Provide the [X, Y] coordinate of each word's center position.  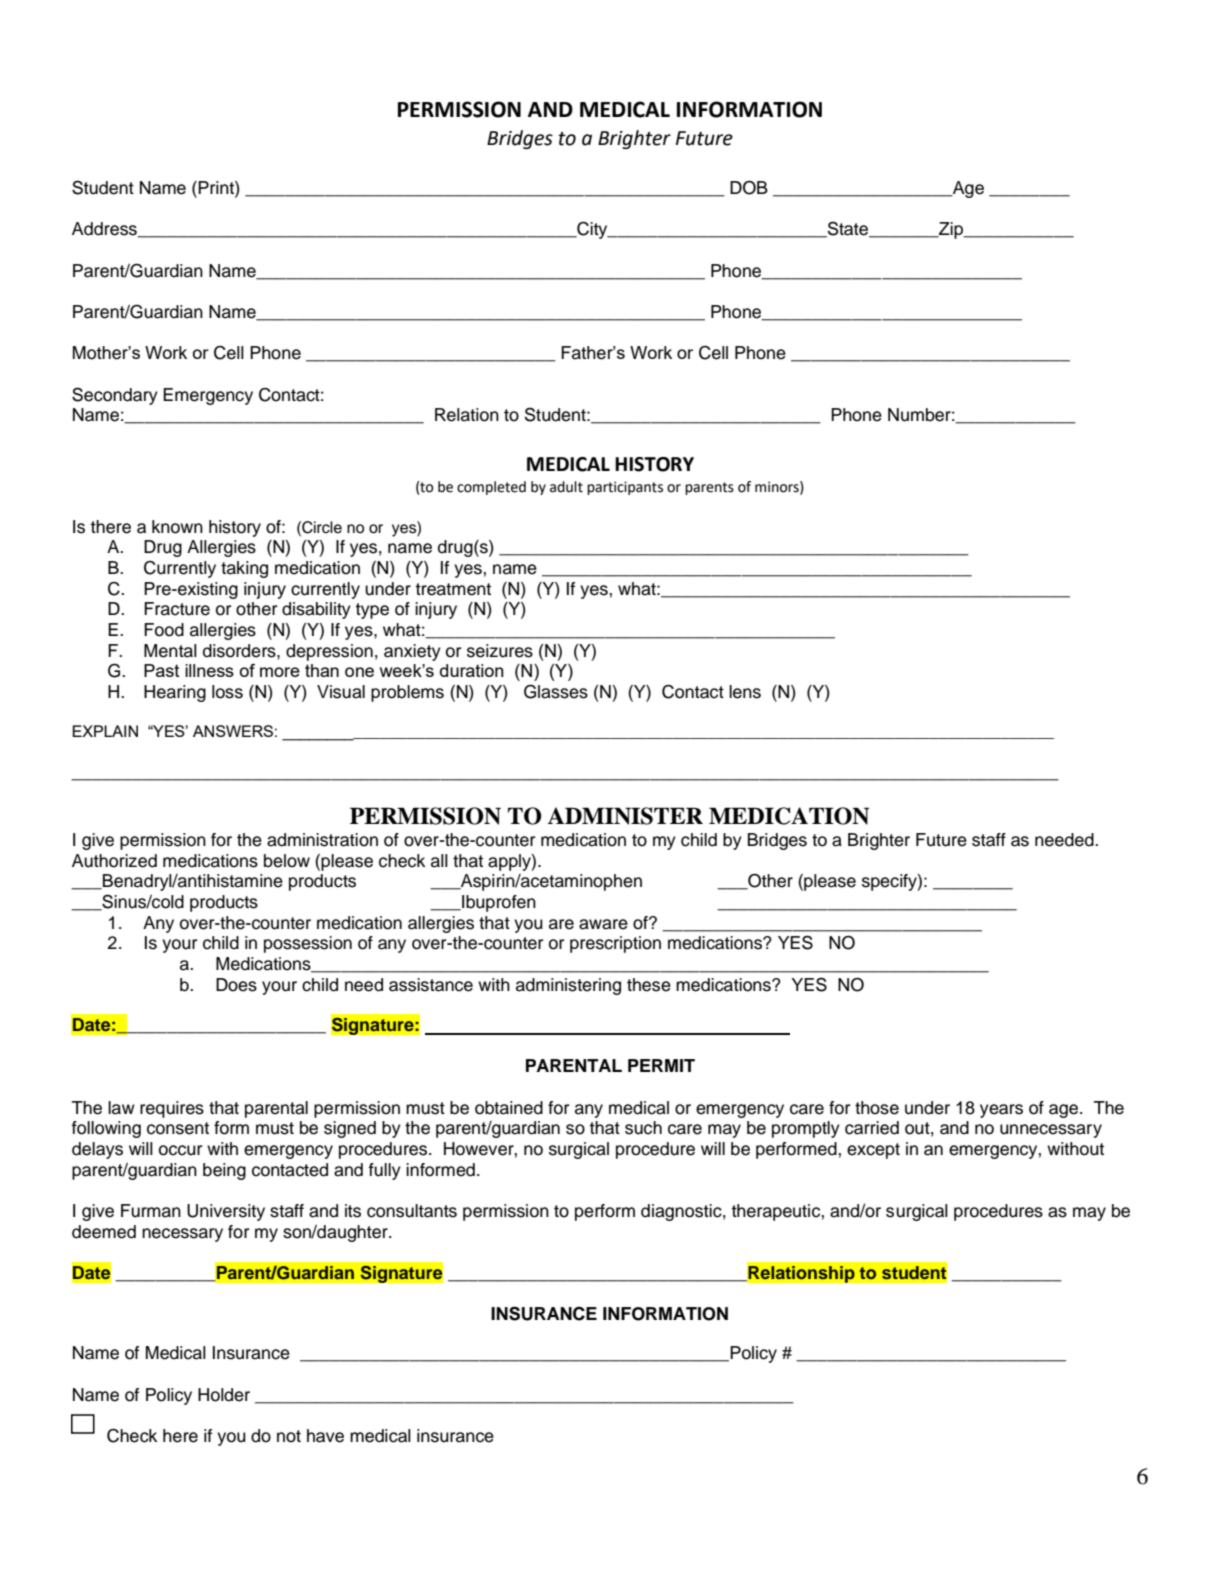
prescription [615, 944]
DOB [749, 187]
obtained [509, 1108]
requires [172, 1109]
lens [745, 692]
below [287, 861]
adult [566, 487]
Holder [224, 1395]
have [325, 1436]
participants [625, 488]
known [177, 527]
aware [603, 924]
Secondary [115, 396]
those [877, 1108]
